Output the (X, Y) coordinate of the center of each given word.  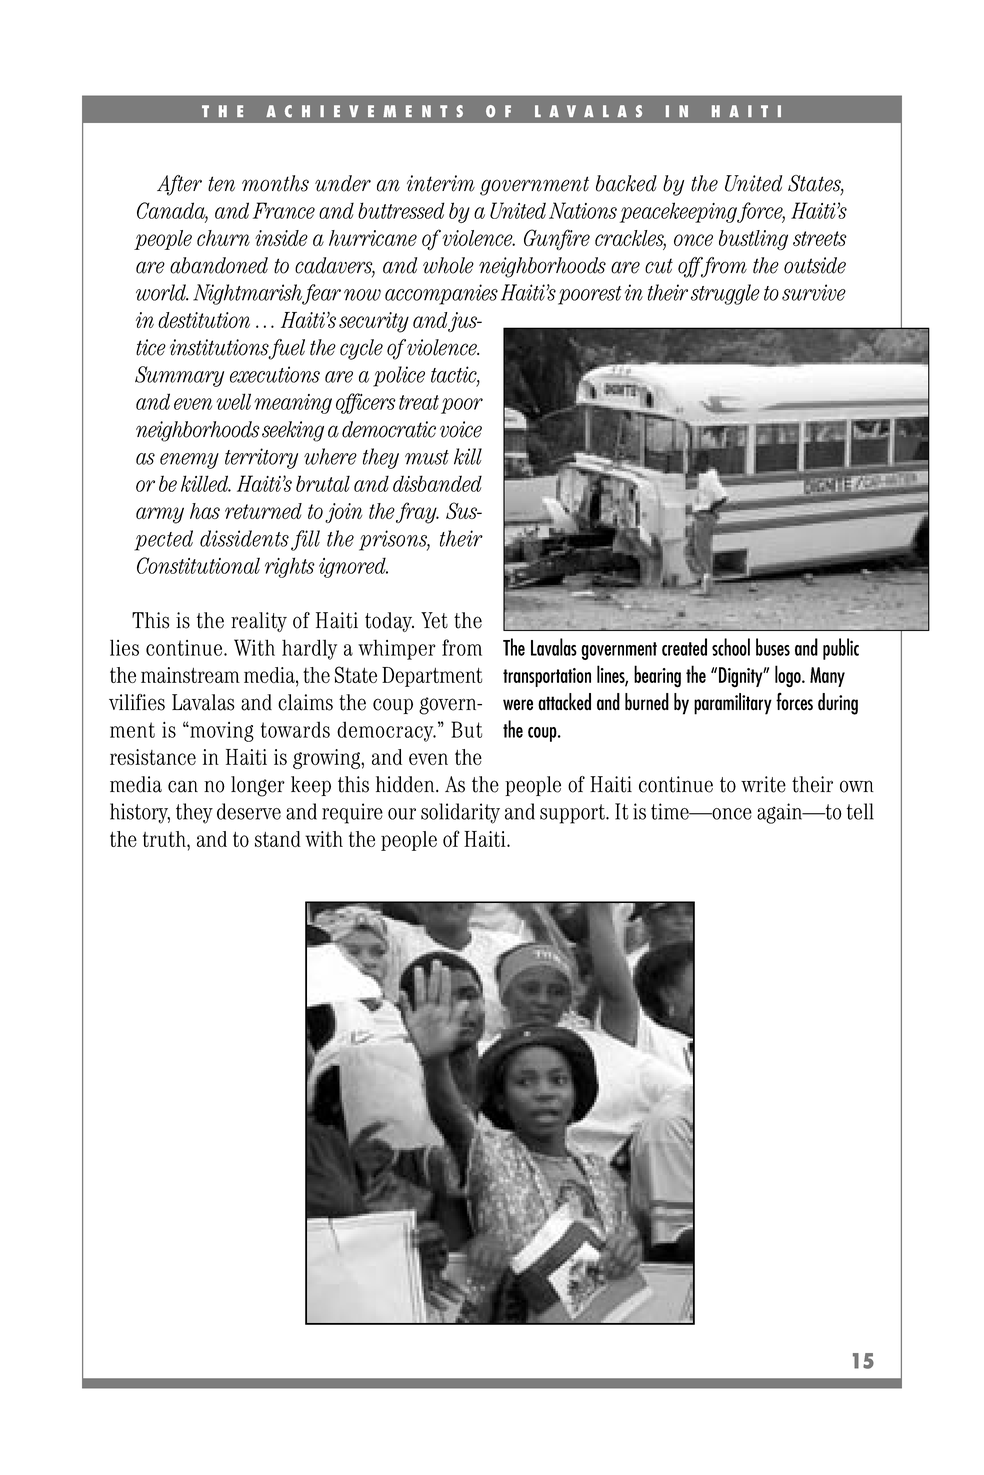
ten (221, 184)
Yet (434, 620)
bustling (753, 240)
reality (259, 622)
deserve (249, 811)
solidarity (460, 813)
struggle (725, 294)
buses (773, 647)
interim (441, 183)
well (234, 401)
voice (461, 429)
